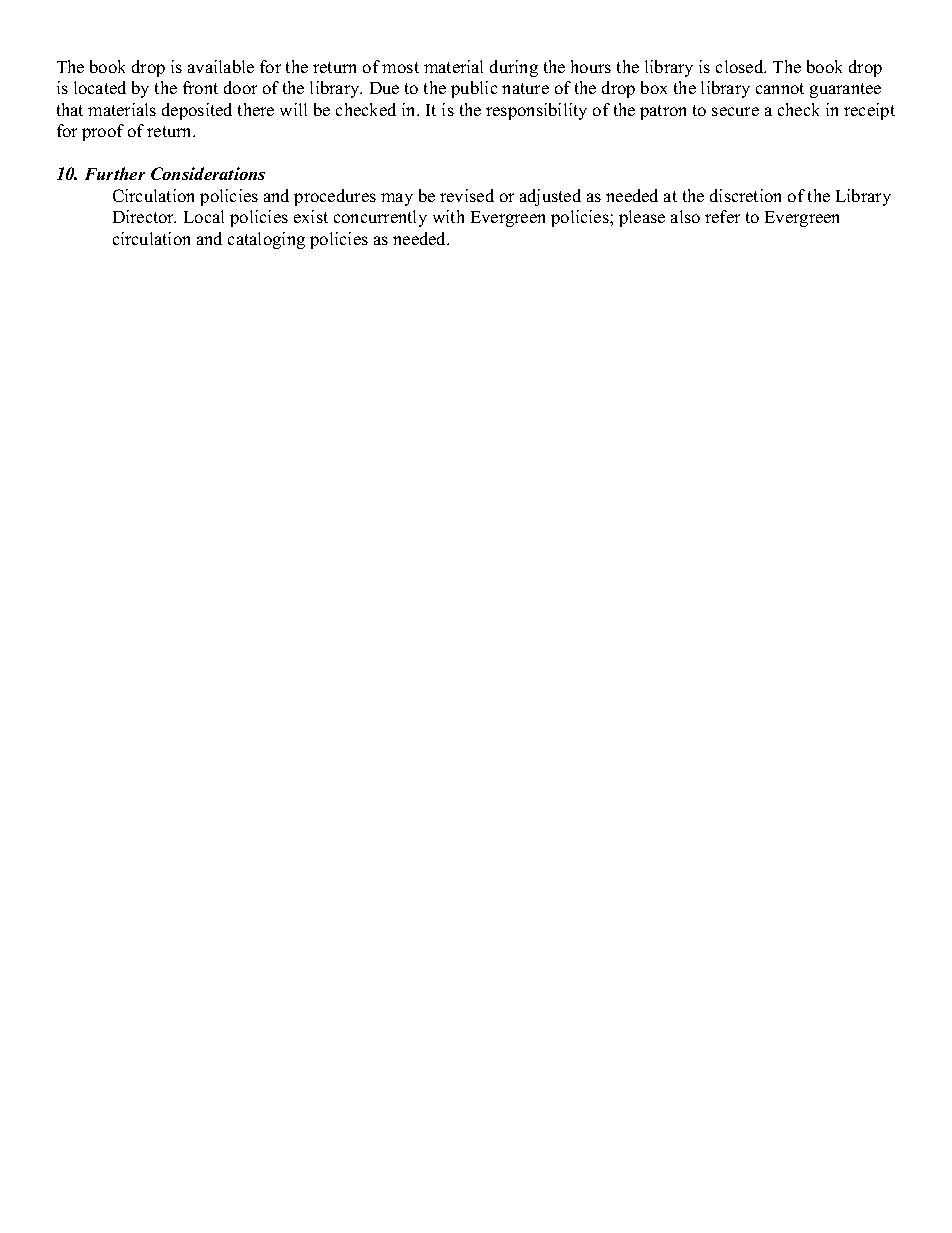 Image resolution: width=952 pixels, height=1233 pixels. What do you see at coordinates (266, 240) in the image?
I see `cataloging` at bounding box center [266, 240].
